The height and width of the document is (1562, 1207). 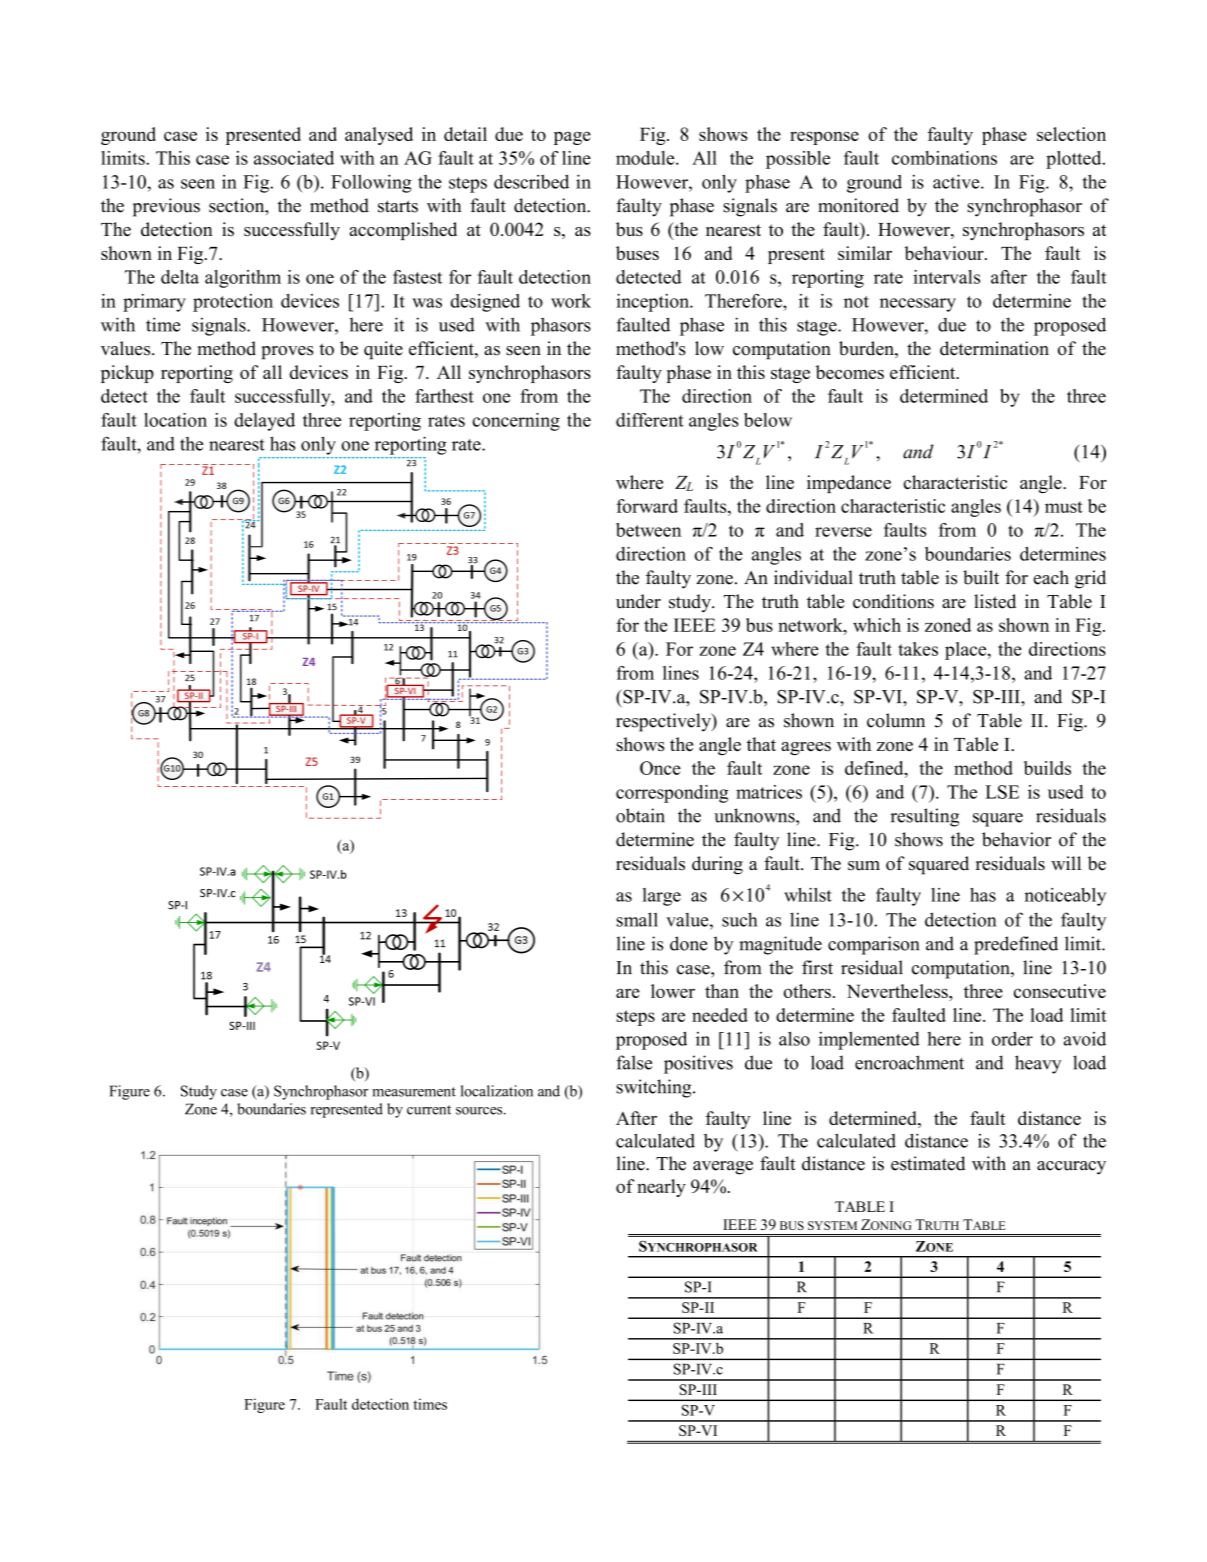 What do you see at coordinates (1064, 507) in the document?
I see `must` at bounding box center [1064, 507].
